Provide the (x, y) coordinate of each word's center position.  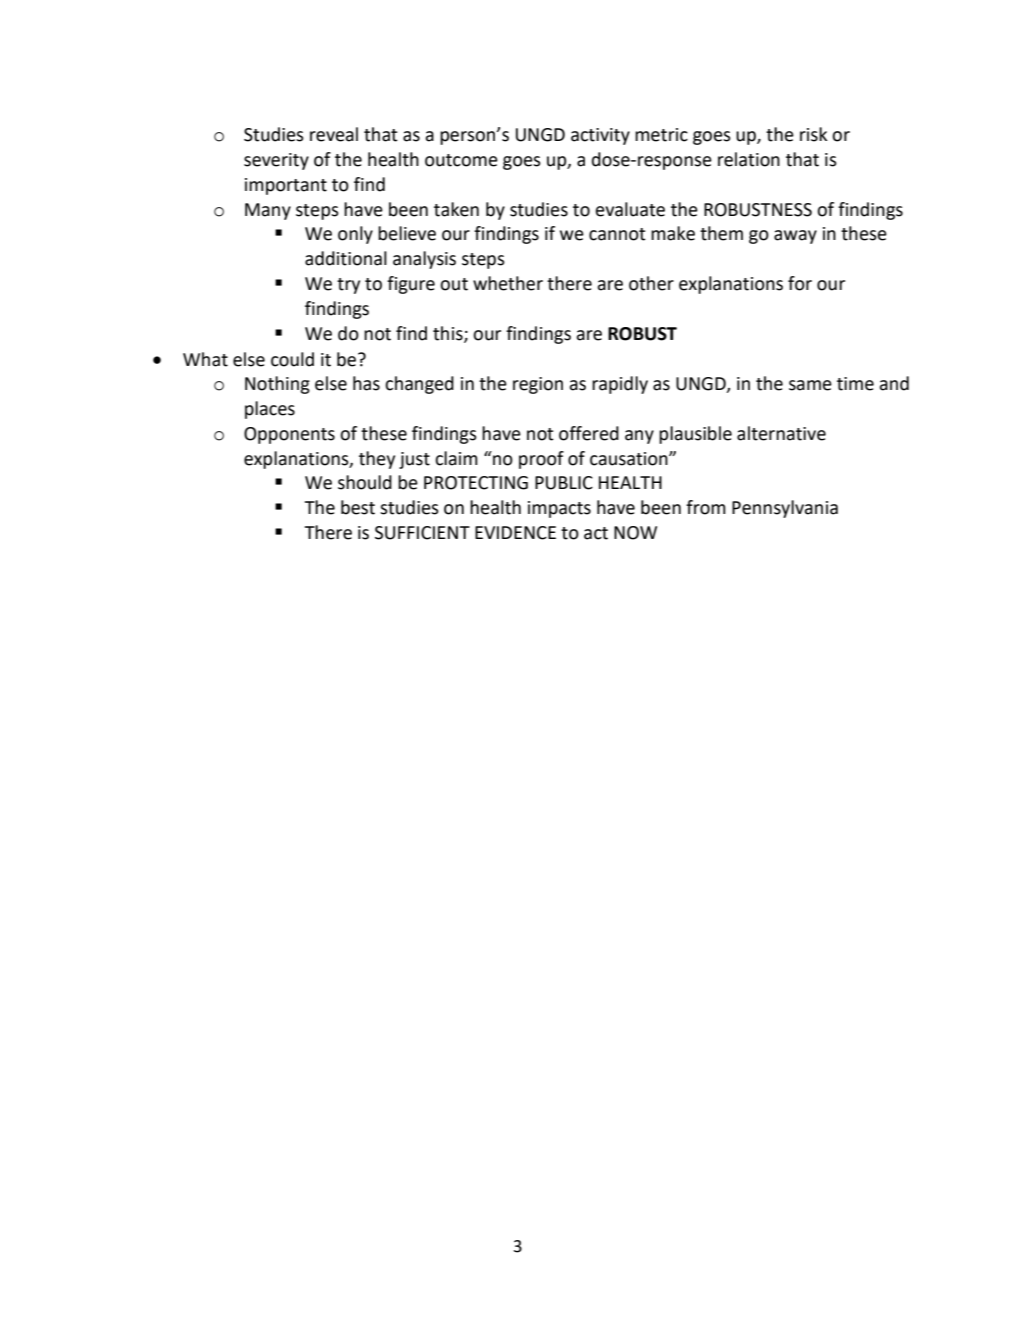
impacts (559, 509)
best (358, 507)
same (810, 385)
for (800, 283)
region (538, 385)
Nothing (277, 385)
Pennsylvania (785, 509)
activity (600, 136)
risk (813, 134)
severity (276, 161)
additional (346, 258)
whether (508, 283)
